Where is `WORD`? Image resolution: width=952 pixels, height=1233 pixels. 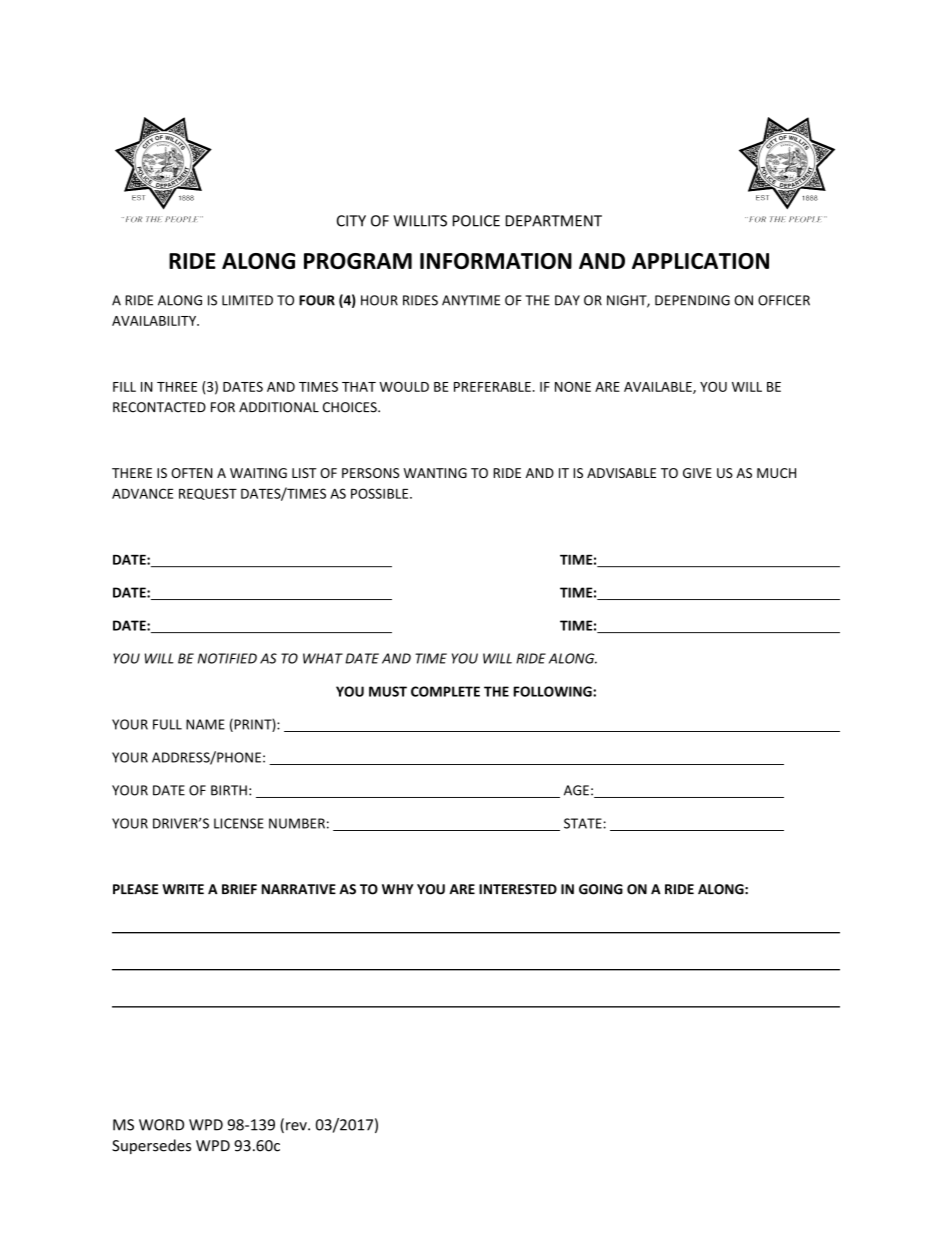 WORD is located at coordinates (161, 1125).
